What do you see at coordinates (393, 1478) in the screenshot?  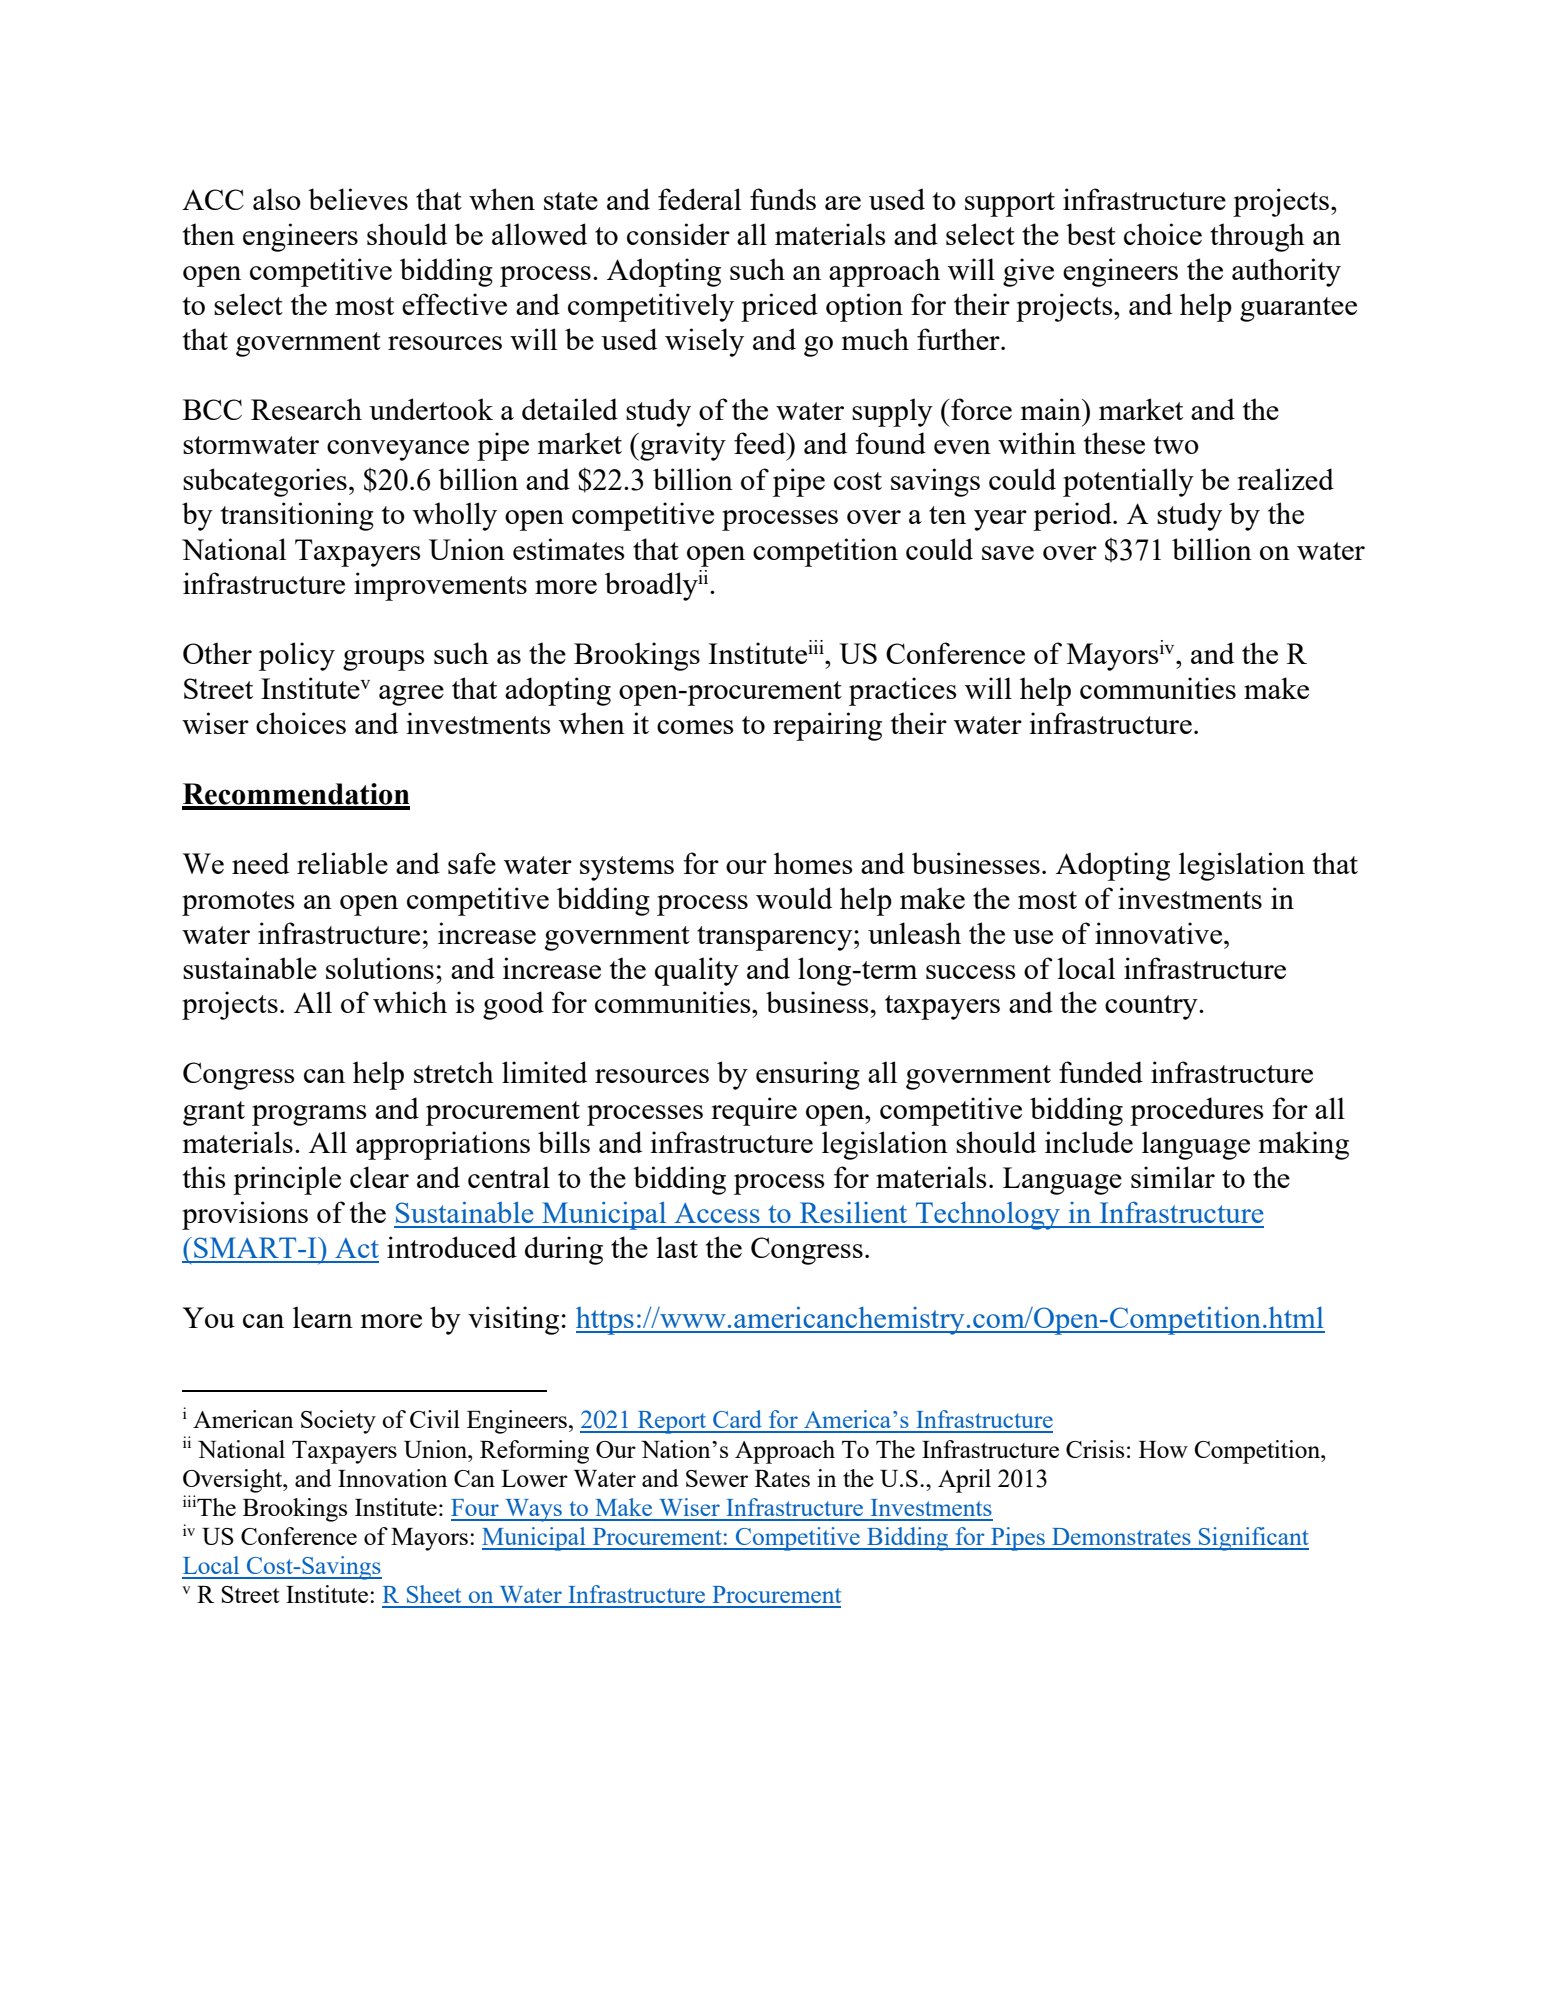 I see `Innovation` at bounding box center [393, 1478].
